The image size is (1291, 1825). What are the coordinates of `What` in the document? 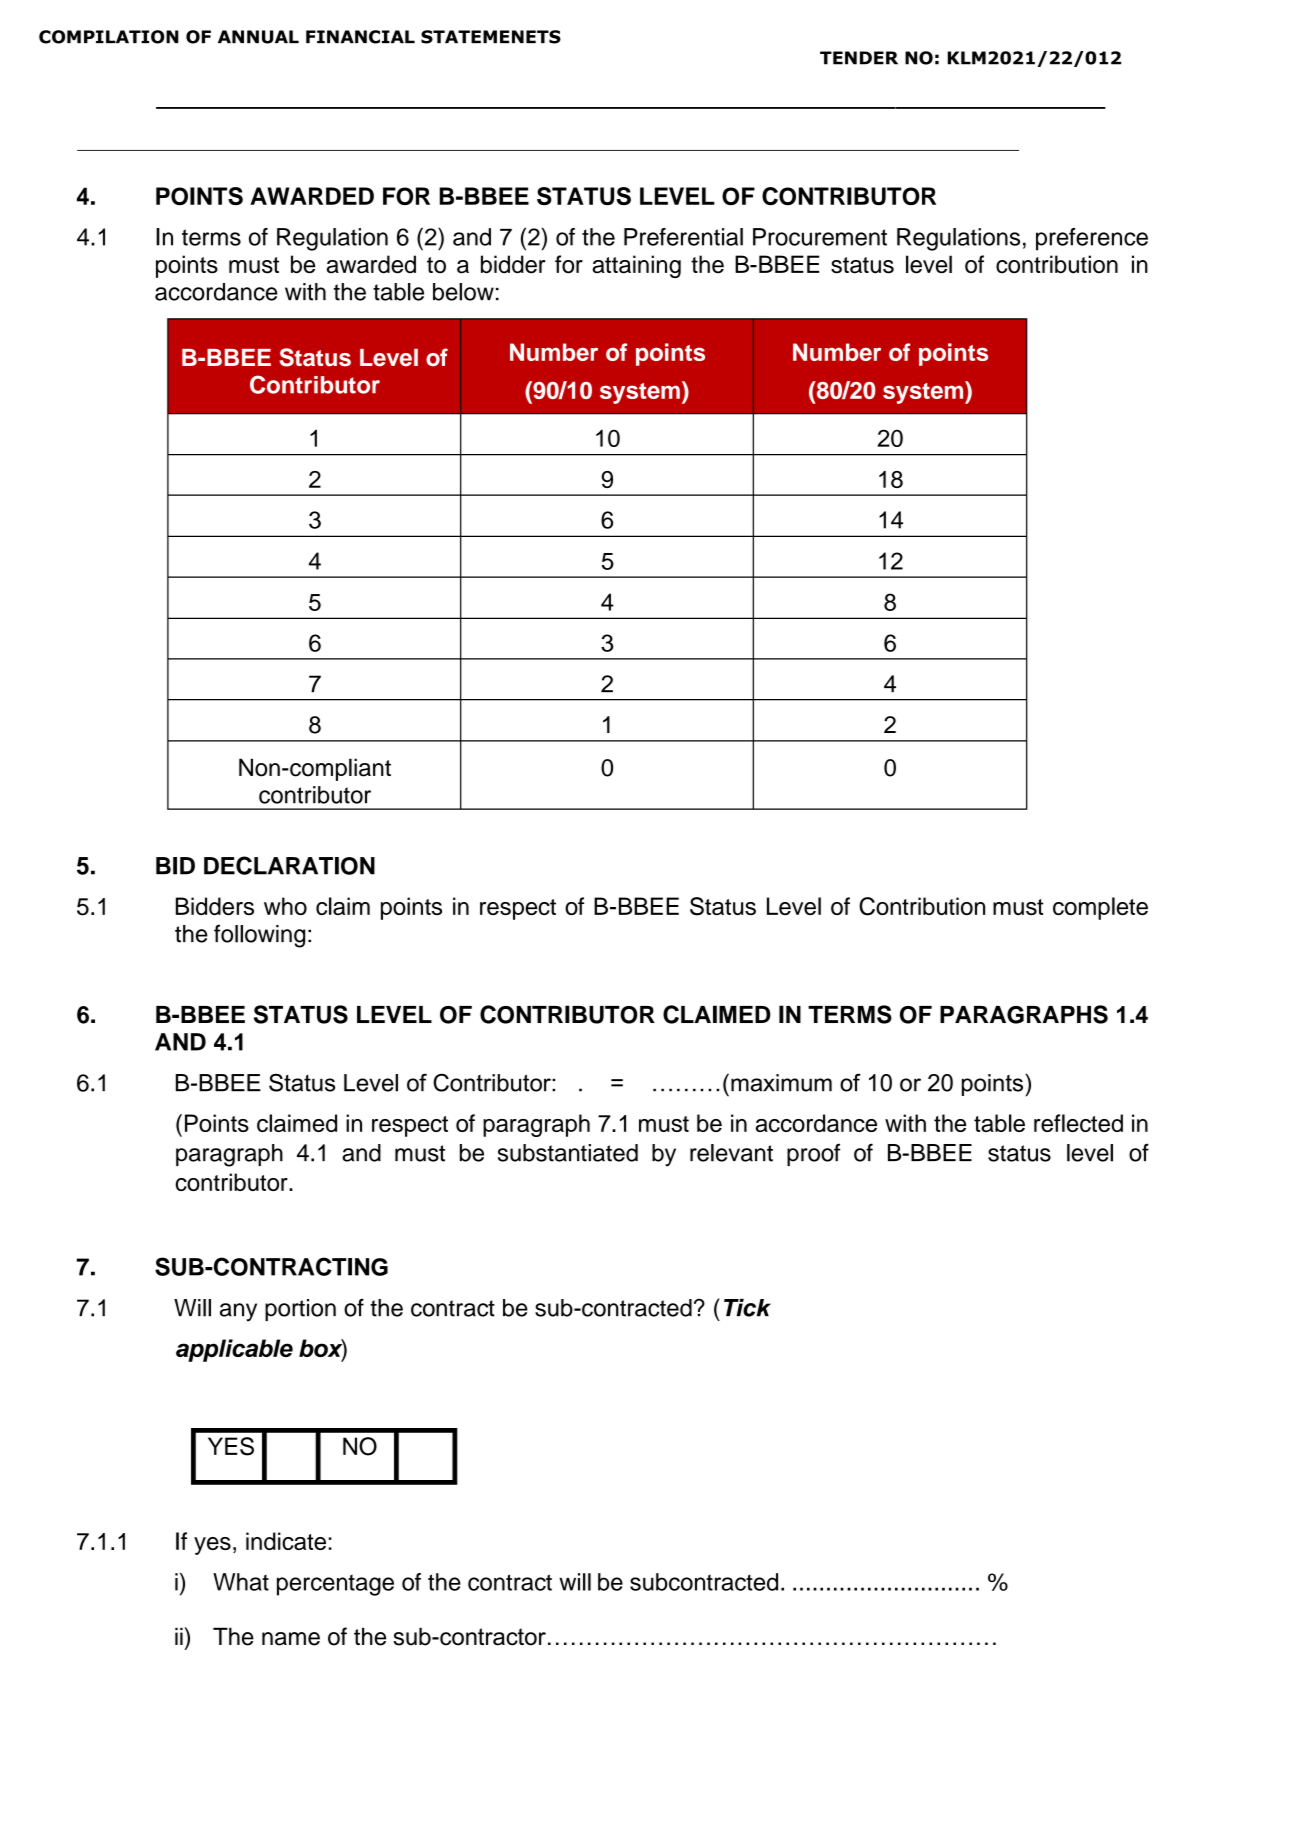 It's located at (241, 1582).
